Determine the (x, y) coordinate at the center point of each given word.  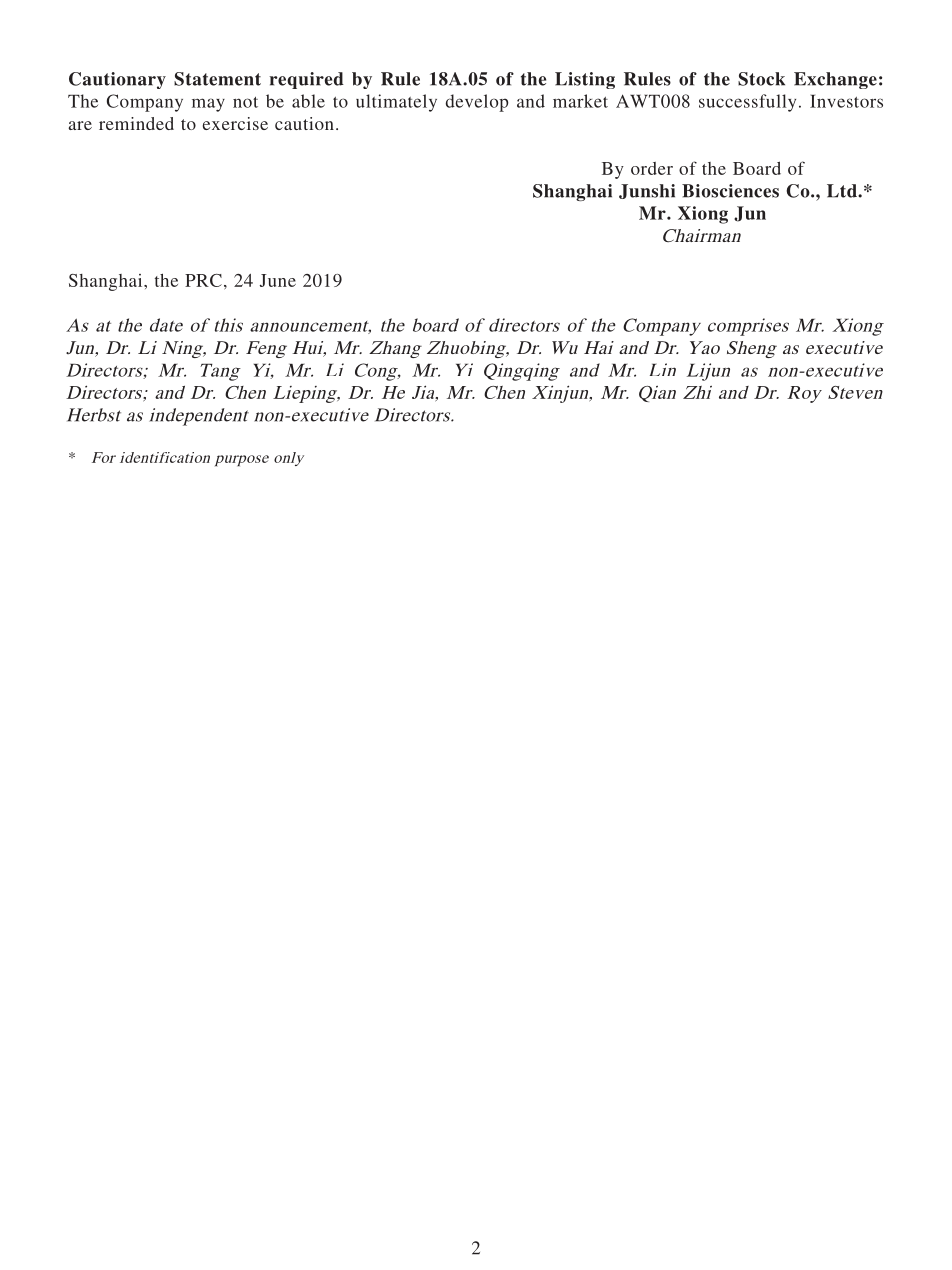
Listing (585, 80)
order (652, 168)
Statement (217, 79)
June (278, 280)
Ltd (843, 191)
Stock (761, 79)
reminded (136, 123)
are (80, 125)
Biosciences (730, 191)
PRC (203, 280)
